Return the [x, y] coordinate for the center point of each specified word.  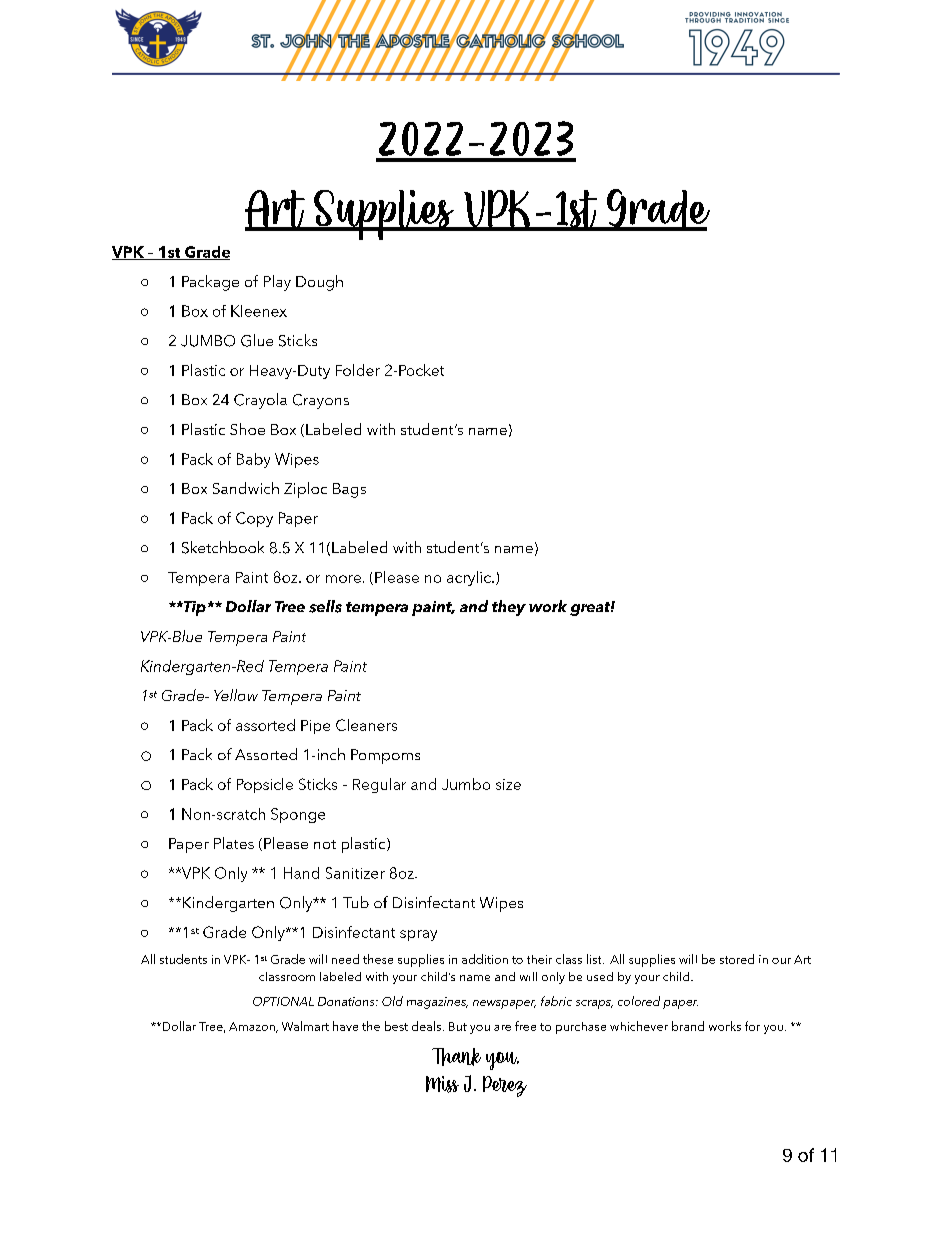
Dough [319, 283]
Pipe [315, 727]
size [508, 784]
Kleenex [259, 311]
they [509, 608]
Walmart [305, 1026]
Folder [358, 370]
